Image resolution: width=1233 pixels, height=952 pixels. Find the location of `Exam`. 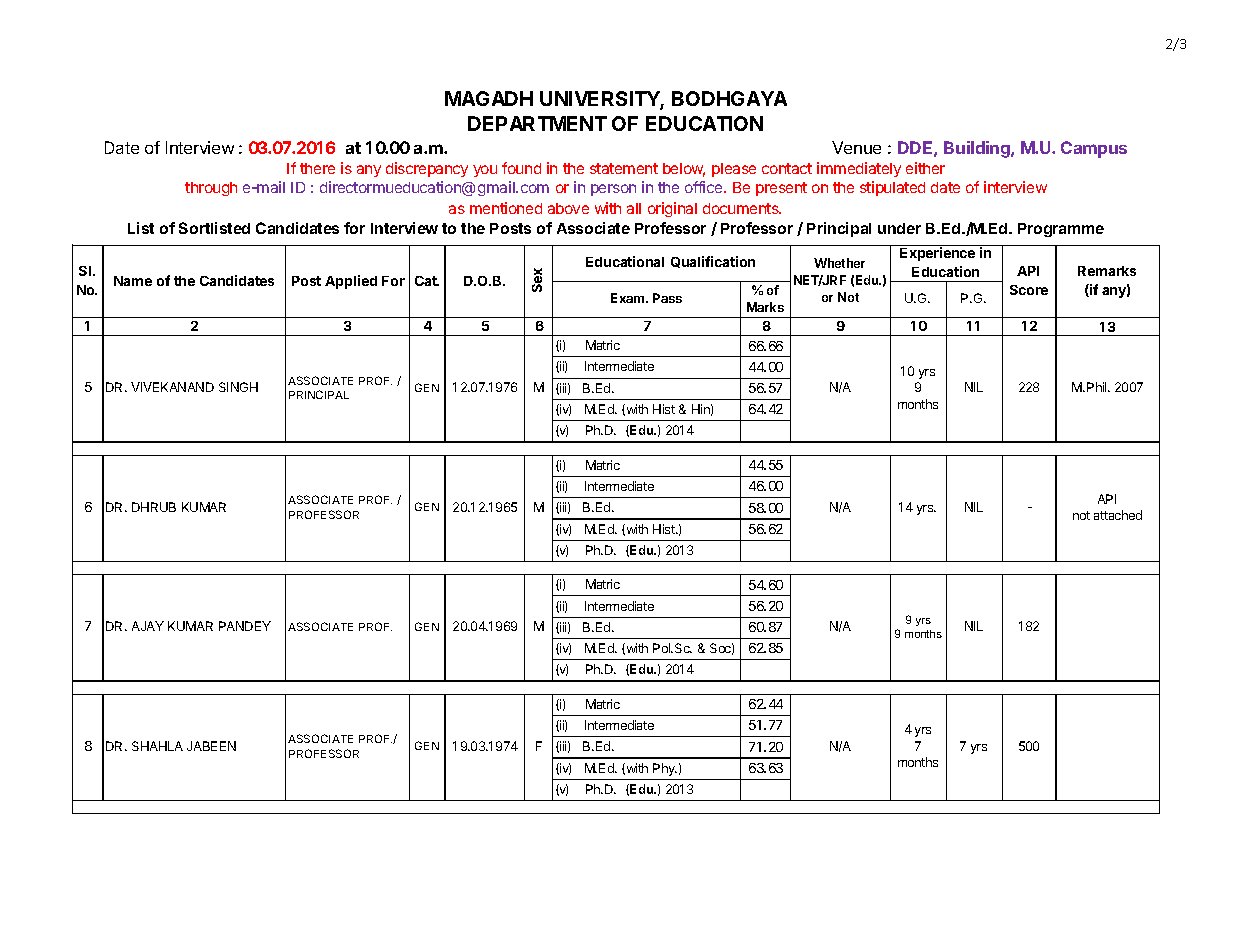

Exam is located at coordinates (629, 298).
